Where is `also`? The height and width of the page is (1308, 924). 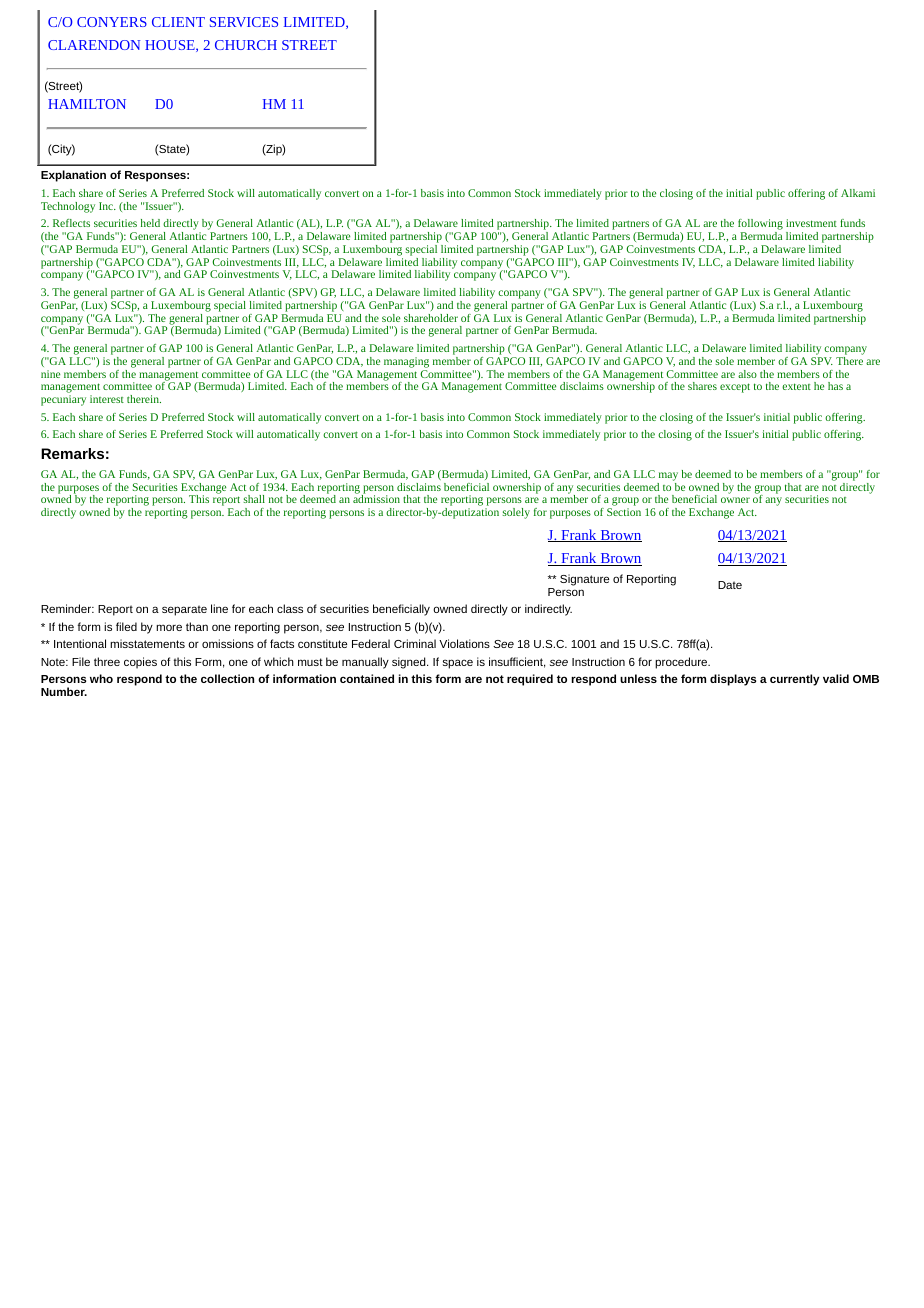
also is located at coordinates (747, 374).
